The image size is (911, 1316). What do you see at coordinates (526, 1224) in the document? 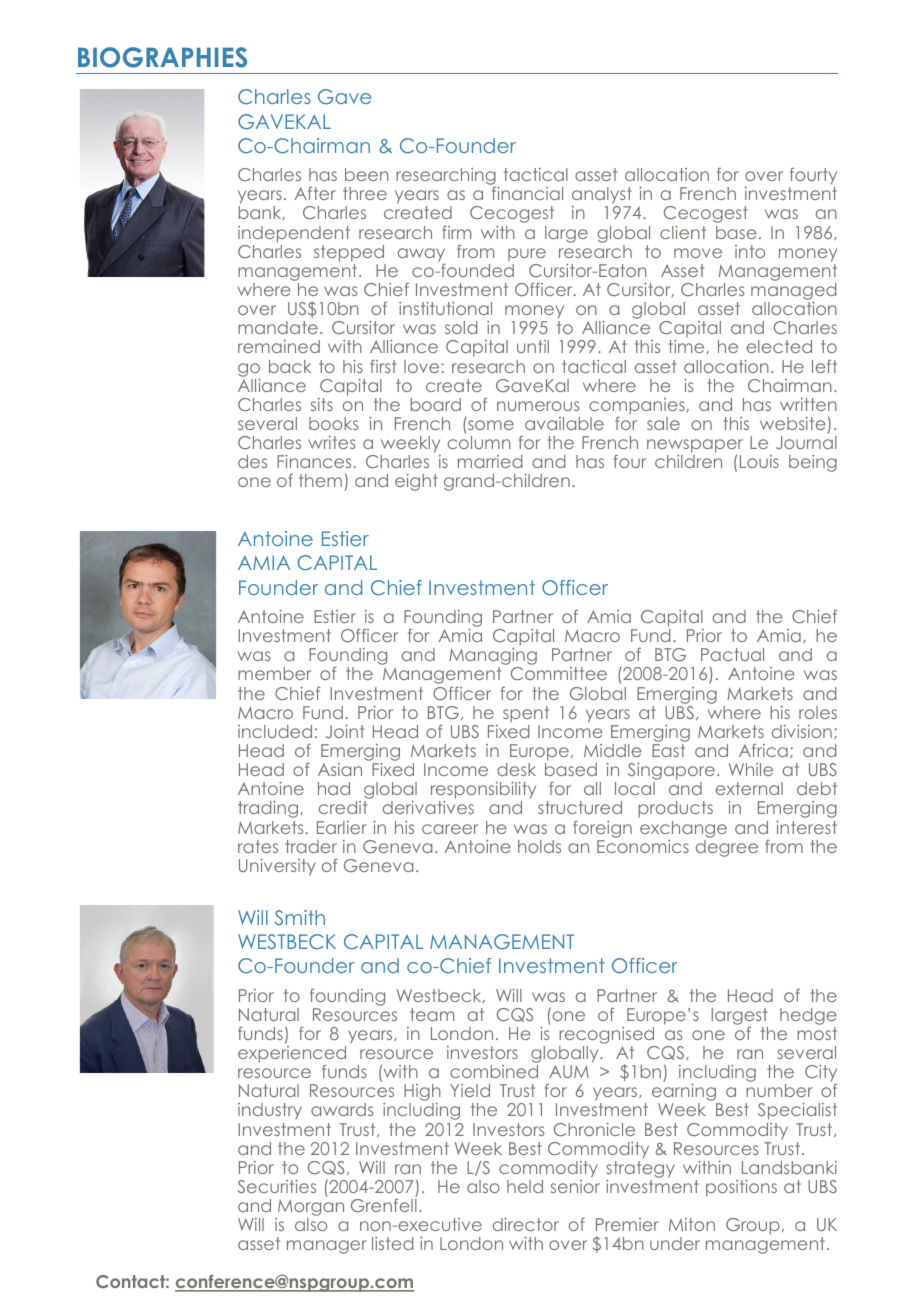
I see `director` at bounding box center [526, 1224].
